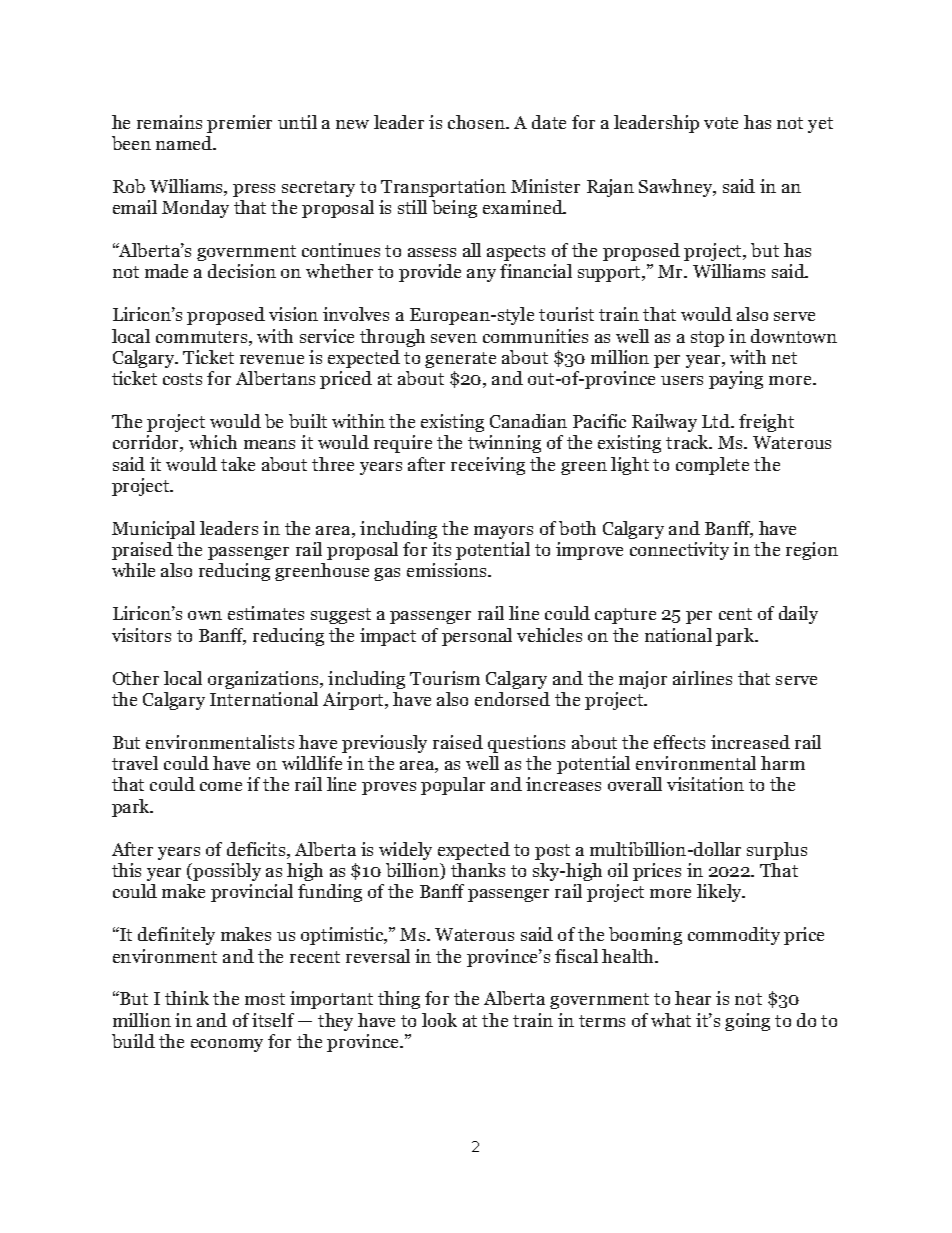  What do you see at coordinates (439, 1020) in the screenshot?
I see `look` at bounding box center [439, 1020].
